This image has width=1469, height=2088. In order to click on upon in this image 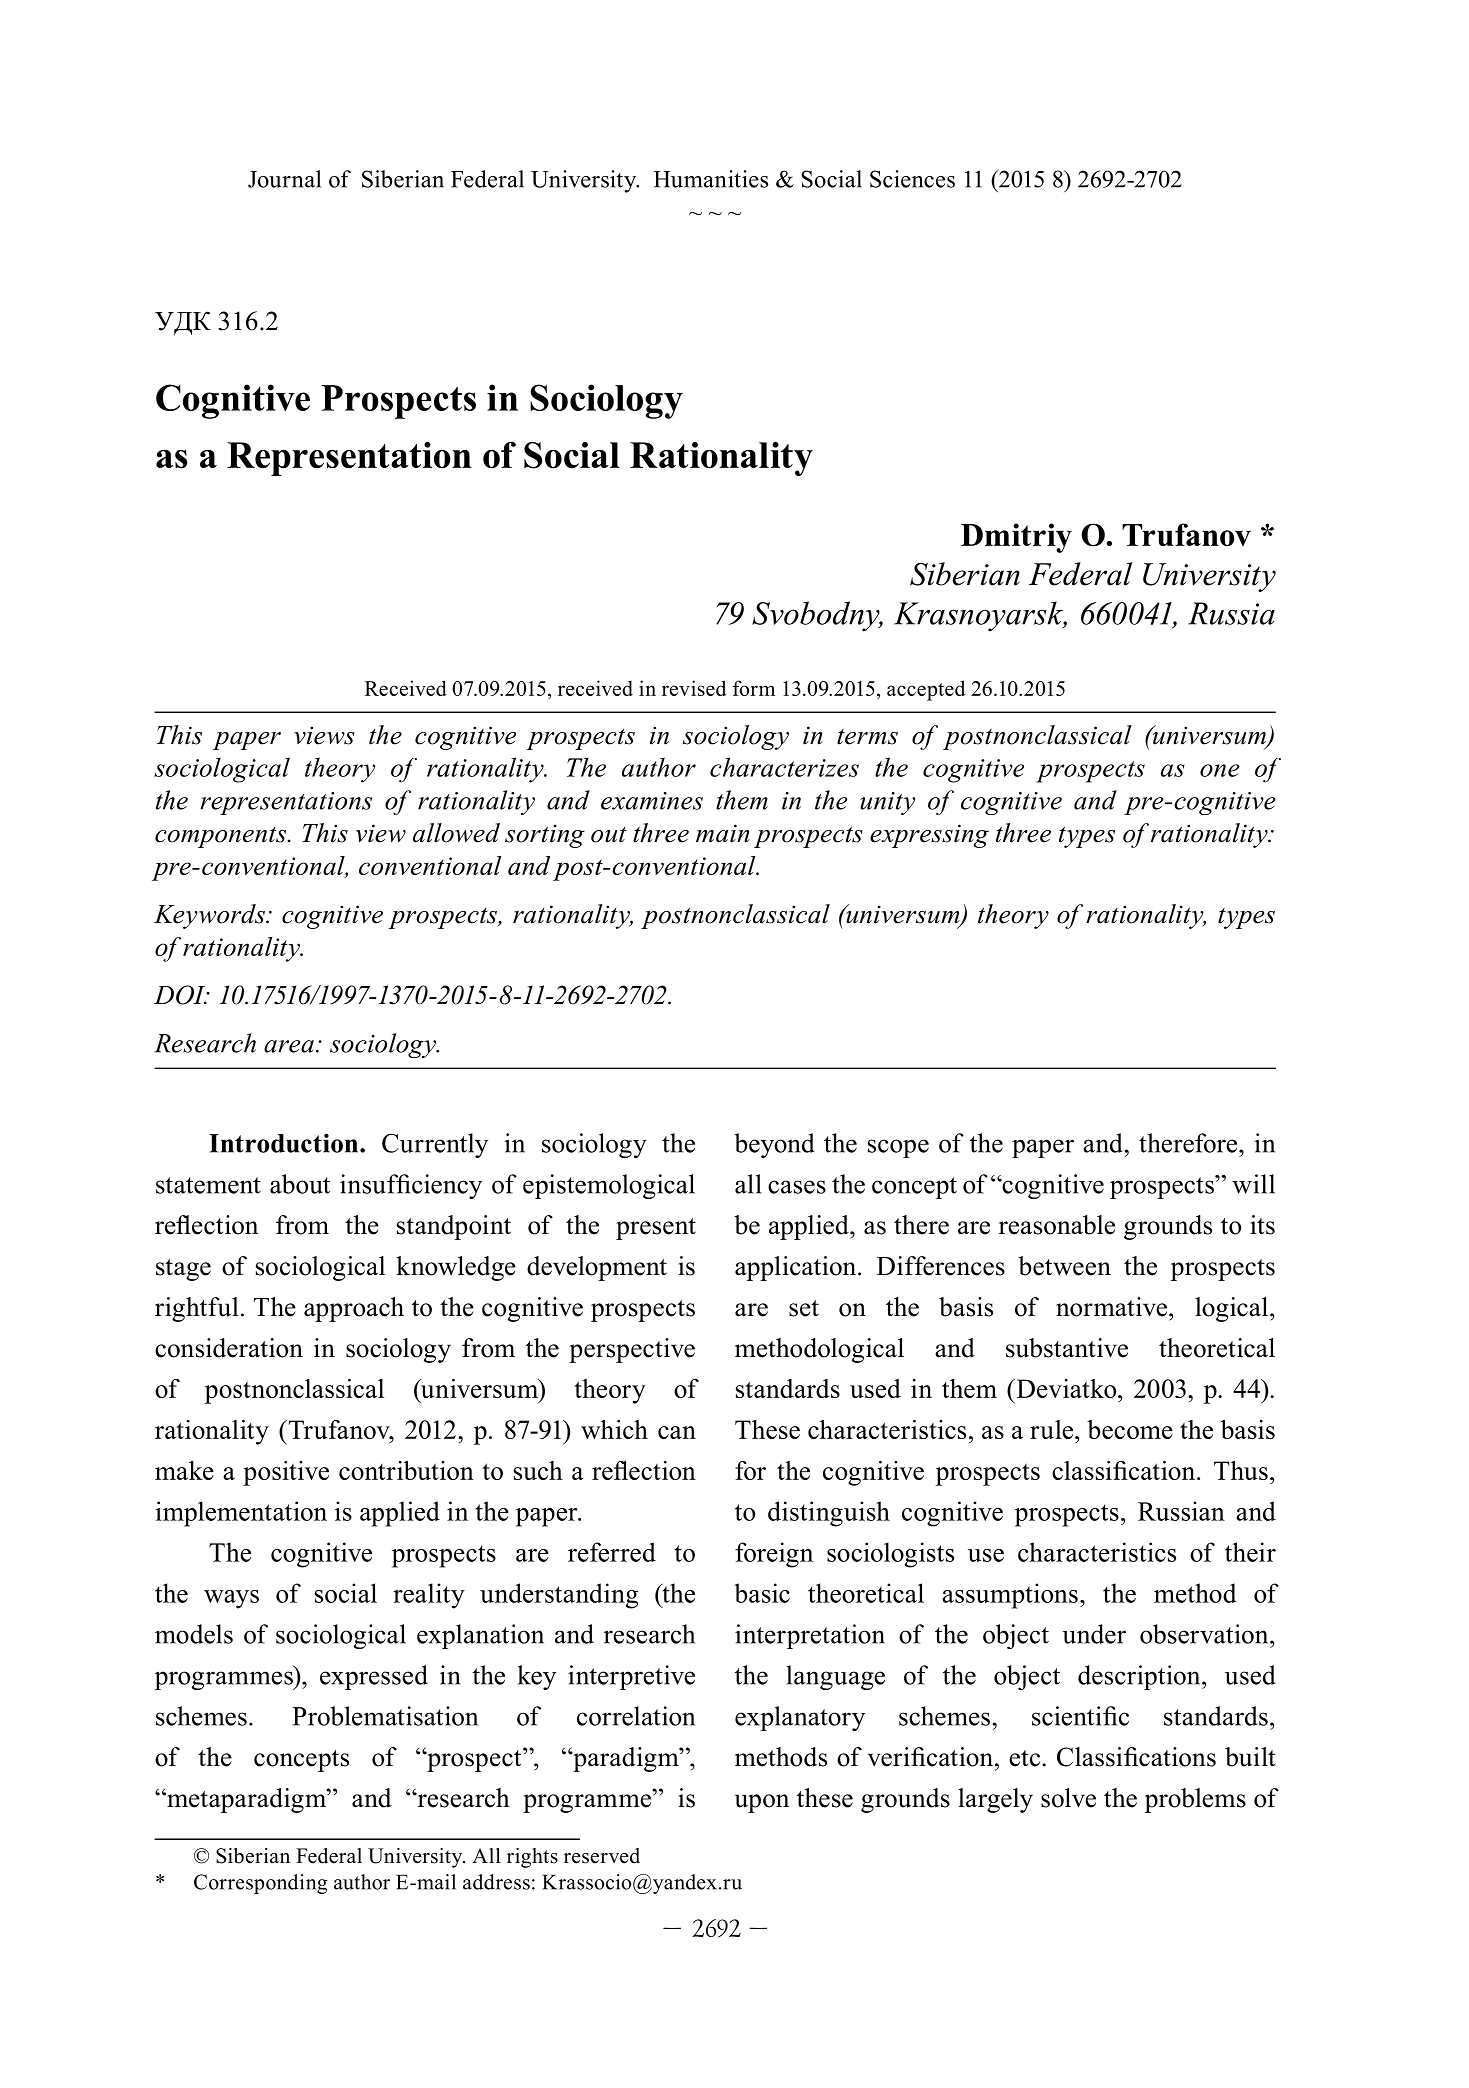, I will do `click(762, 1803)`.
